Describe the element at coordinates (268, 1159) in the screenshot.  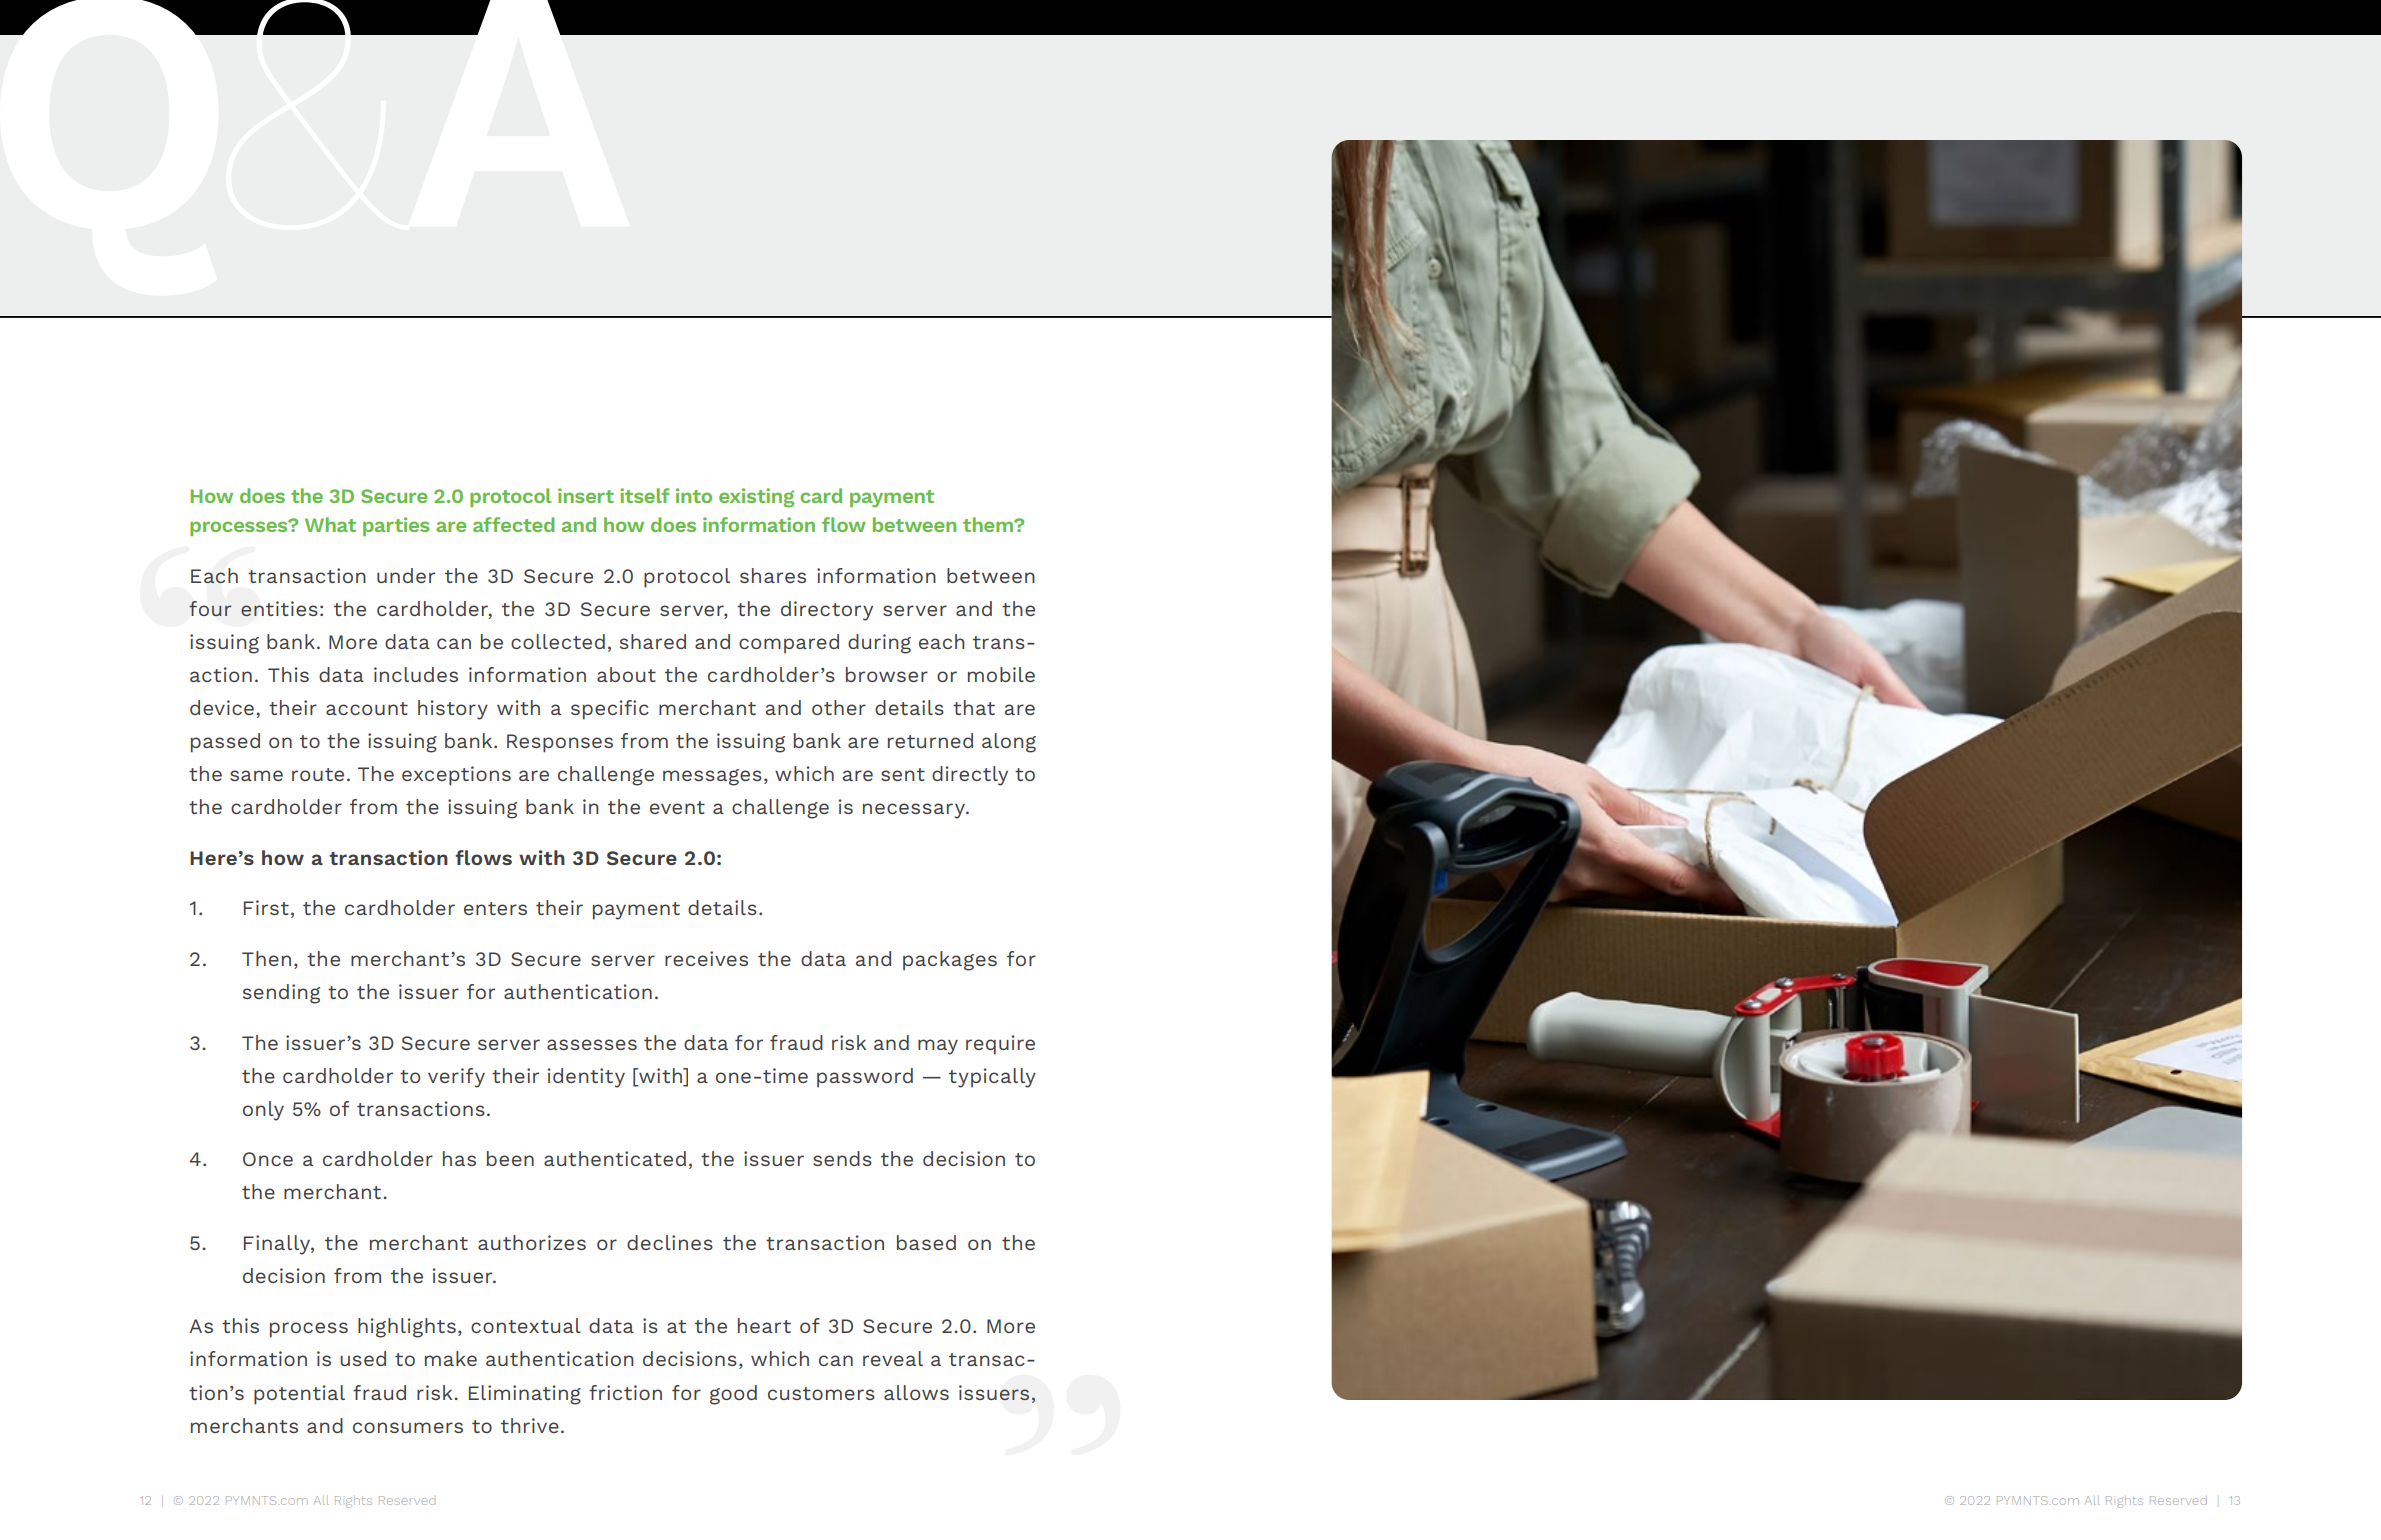
I see `Once` at that location.
